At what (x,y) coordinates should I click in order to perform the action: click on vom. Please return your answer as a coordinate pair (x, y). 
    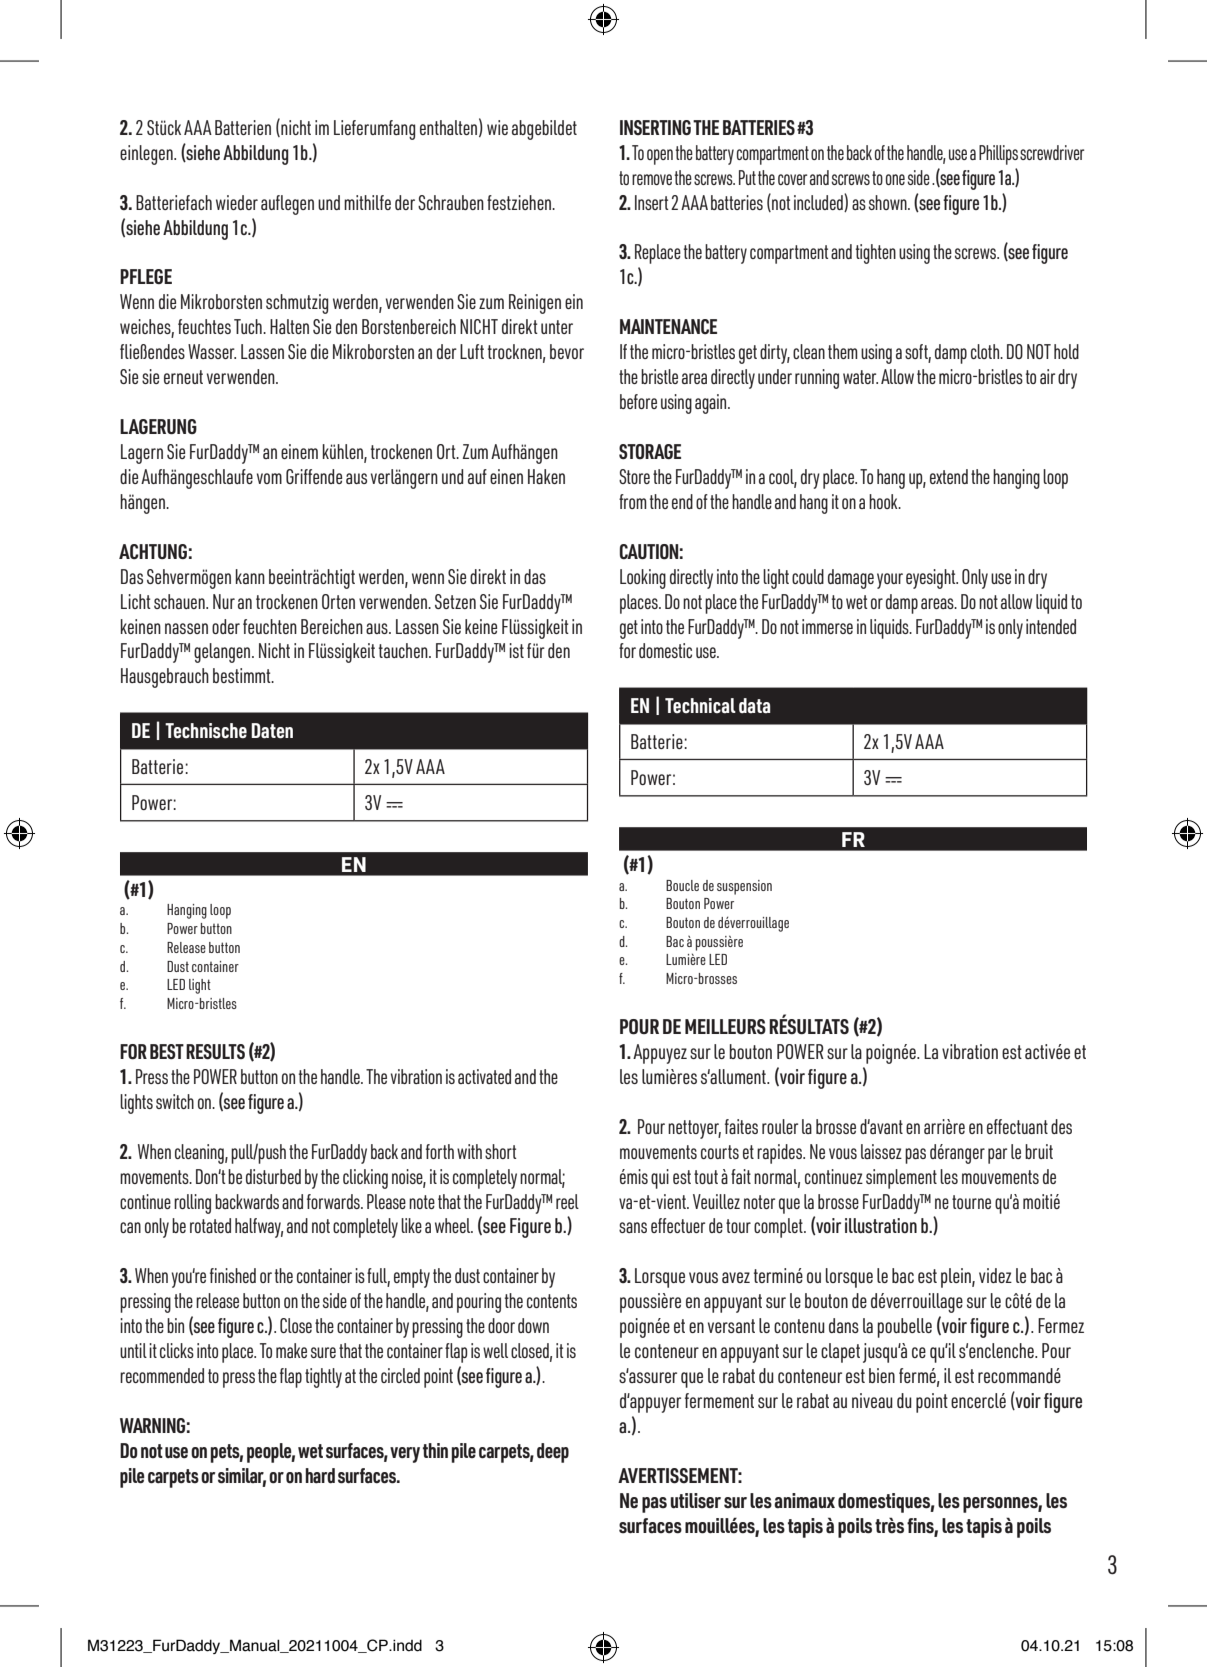
    Looking at the image, I should click on (269, 478).
